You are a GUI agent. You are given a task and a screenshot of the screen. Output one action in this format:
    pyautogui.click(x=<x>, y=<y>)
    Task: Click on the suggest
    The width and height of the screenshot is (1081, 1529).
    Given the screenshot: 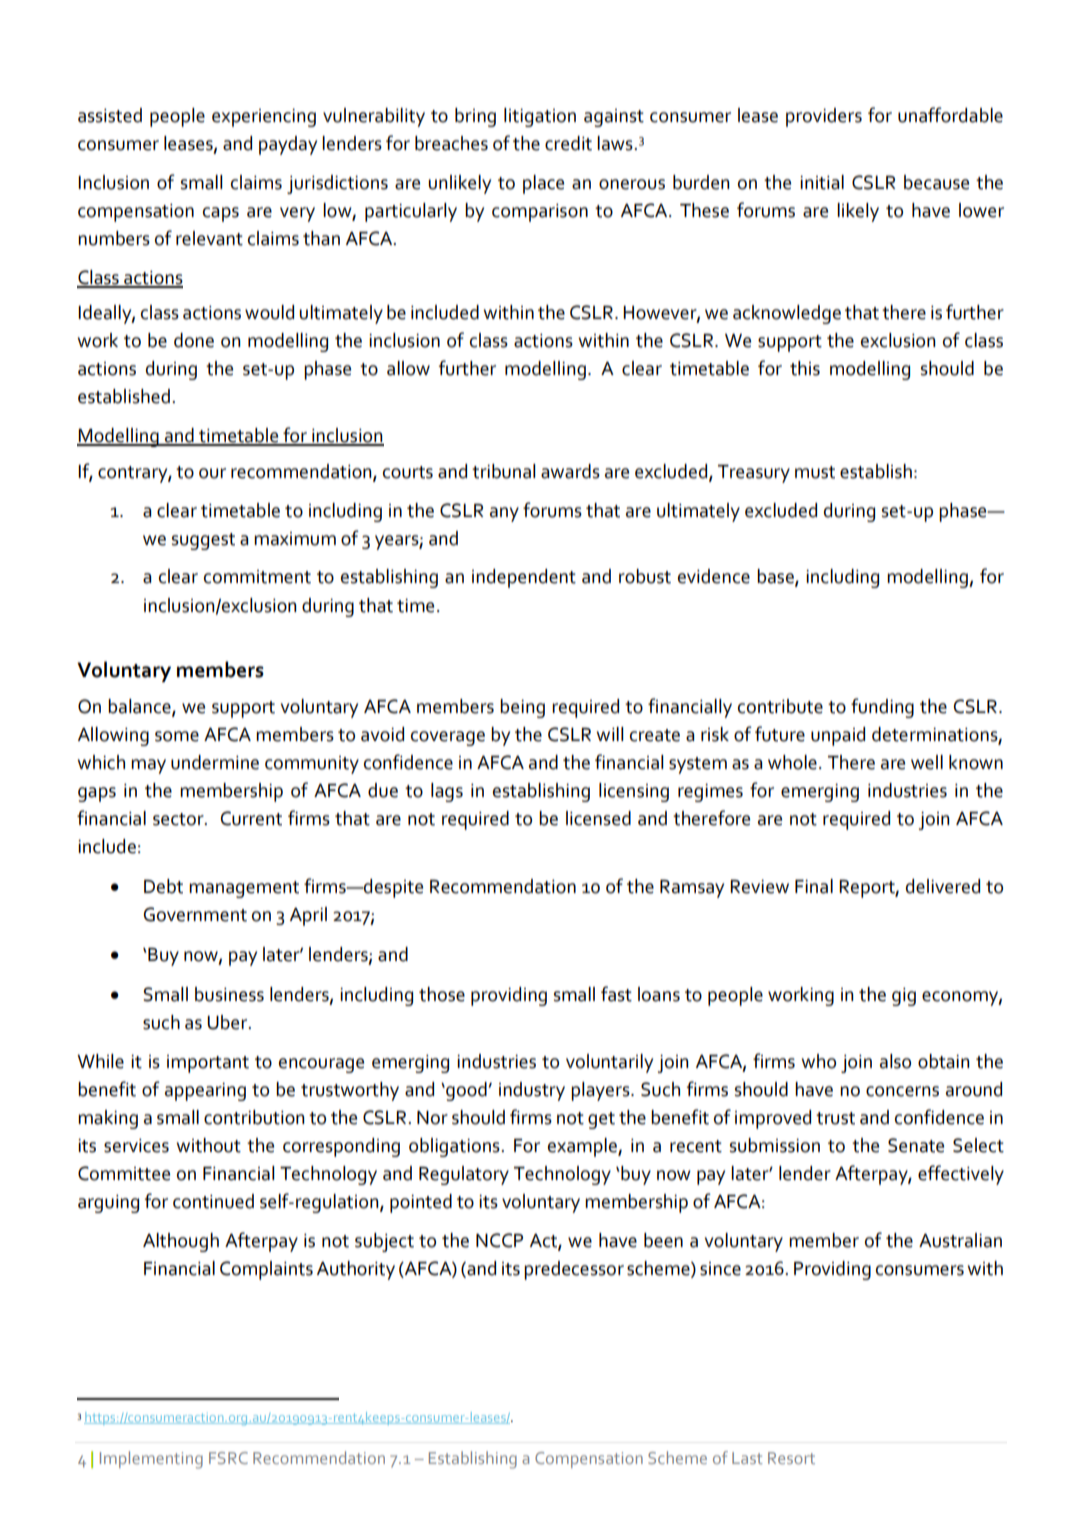 What is the action you would take?
    pyautogui.click(x=203, y=541)
